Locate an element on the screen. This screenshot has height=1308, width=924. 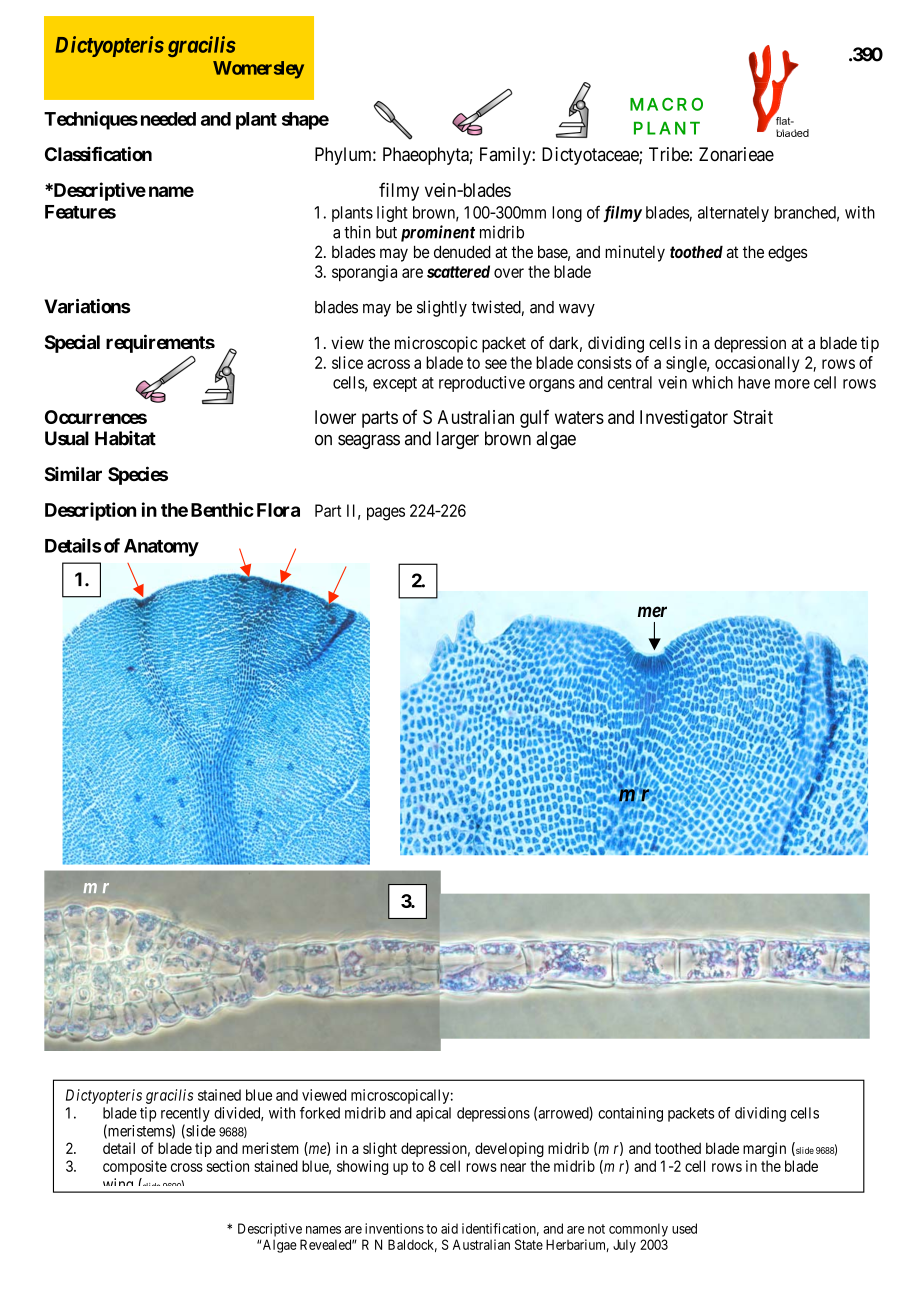
alternately is located at coordinates (733, 214).
